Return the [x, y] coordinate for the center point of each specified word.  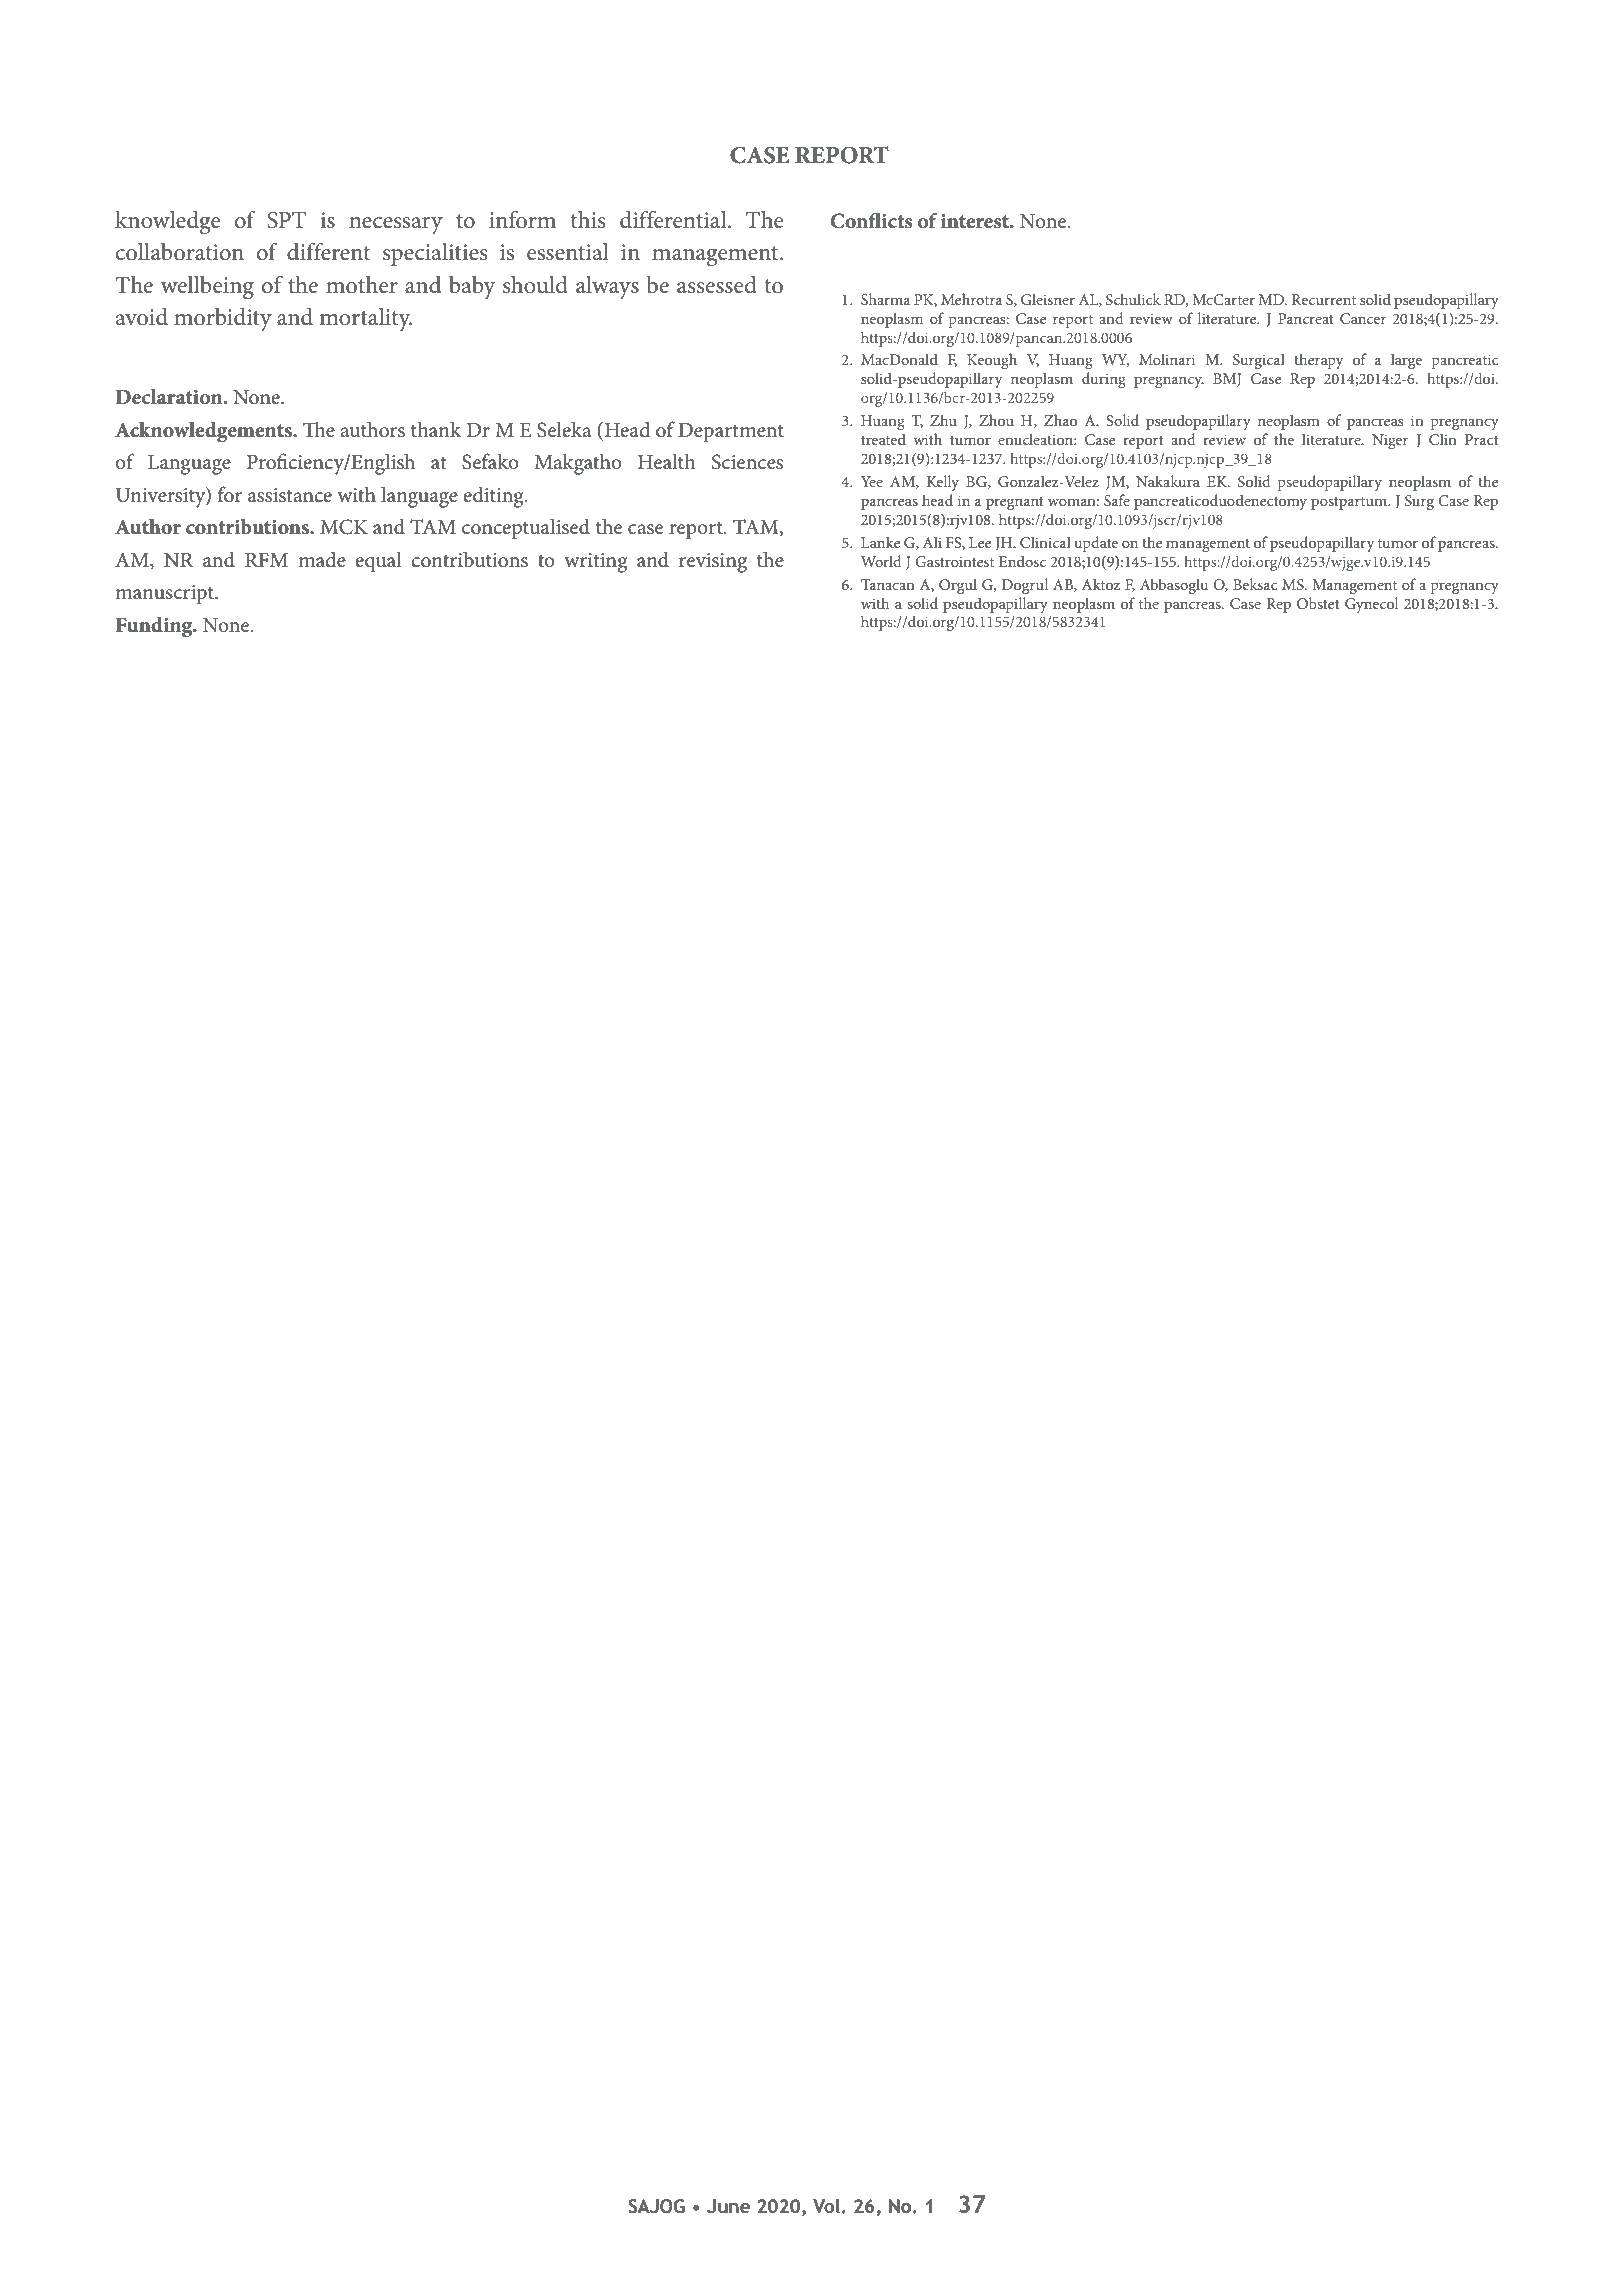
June [728, 2206]
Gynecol [1371, 605]
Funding [155, 627]
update [1096, 544]
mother [362, 285]
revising [713, 563]
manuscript [165, 595]
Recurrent [1324, 299]
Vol [826, 2206]
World [881, 561]
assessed [717, 285]
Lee [980, 542]
